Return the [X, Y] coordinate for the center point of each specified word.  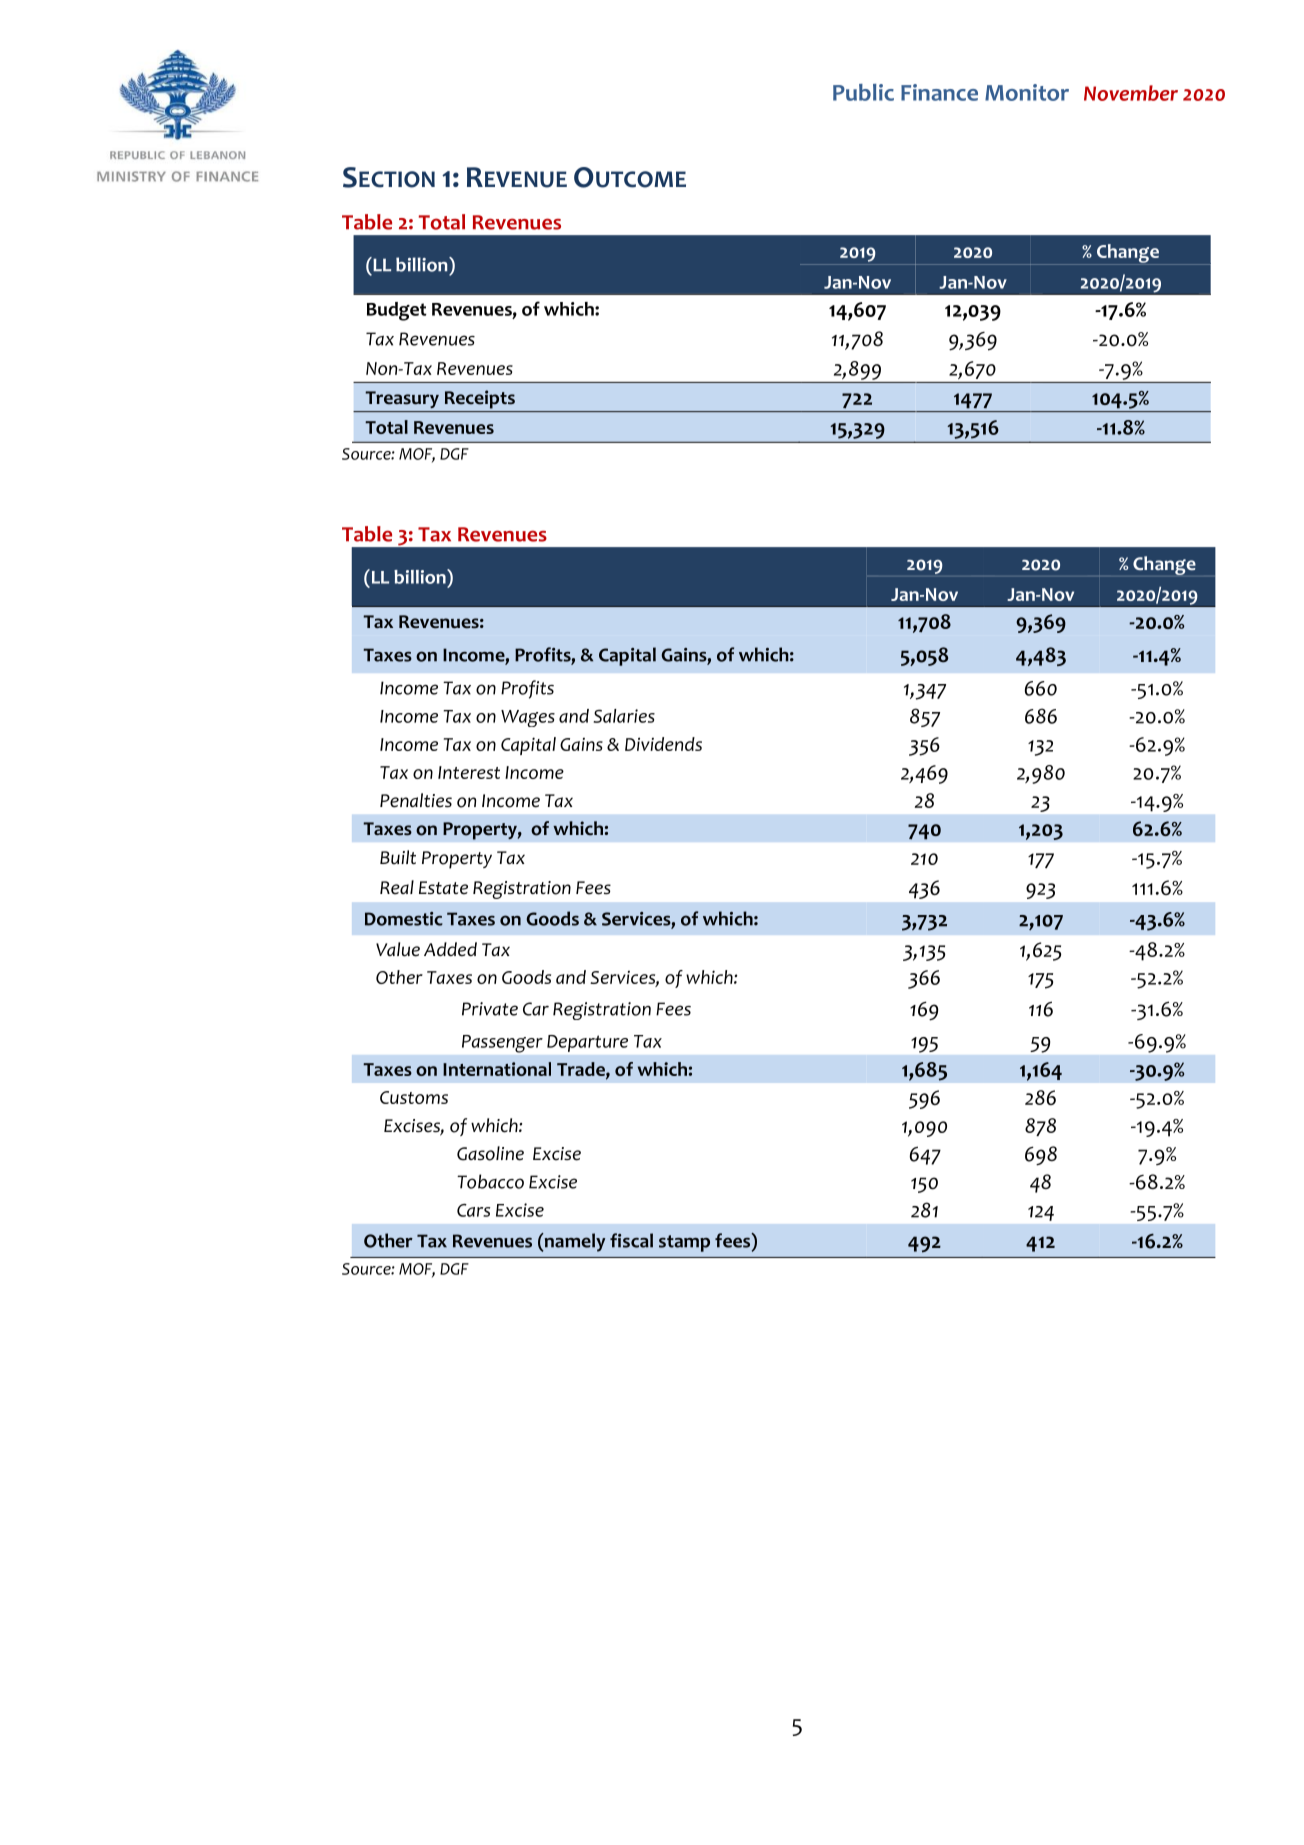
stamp [684, 1243]
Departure [587, 1043]
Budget [397, 311]
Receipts [480, 399]
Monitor [1027, 92]
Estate [443, 888]
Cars [473, 1210]
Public [863, 92]
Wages [528, 718]
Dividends [663, 744]
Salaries [624, 716]
